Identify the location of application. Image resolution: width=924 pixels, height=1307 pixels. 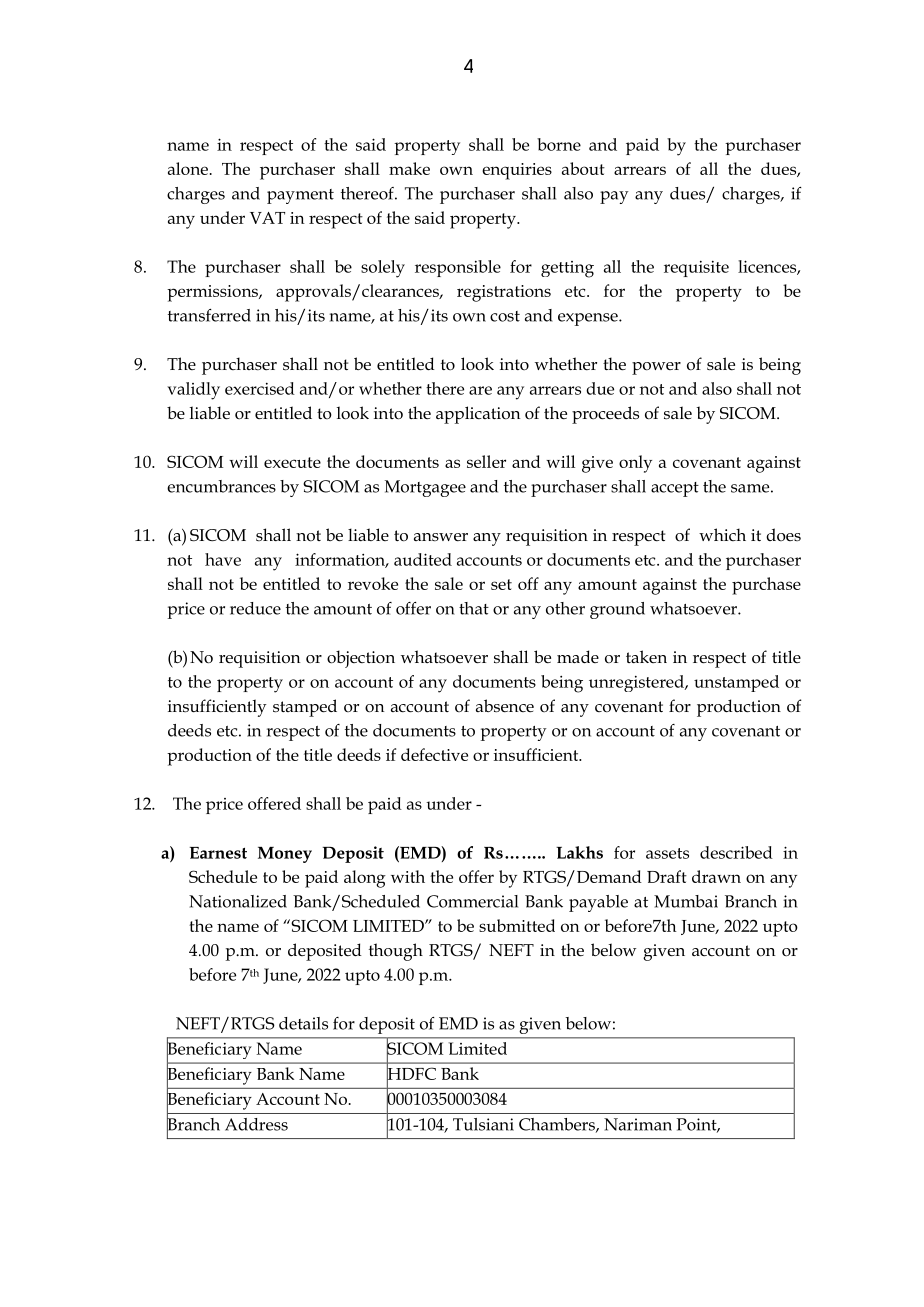
(478, 415).
